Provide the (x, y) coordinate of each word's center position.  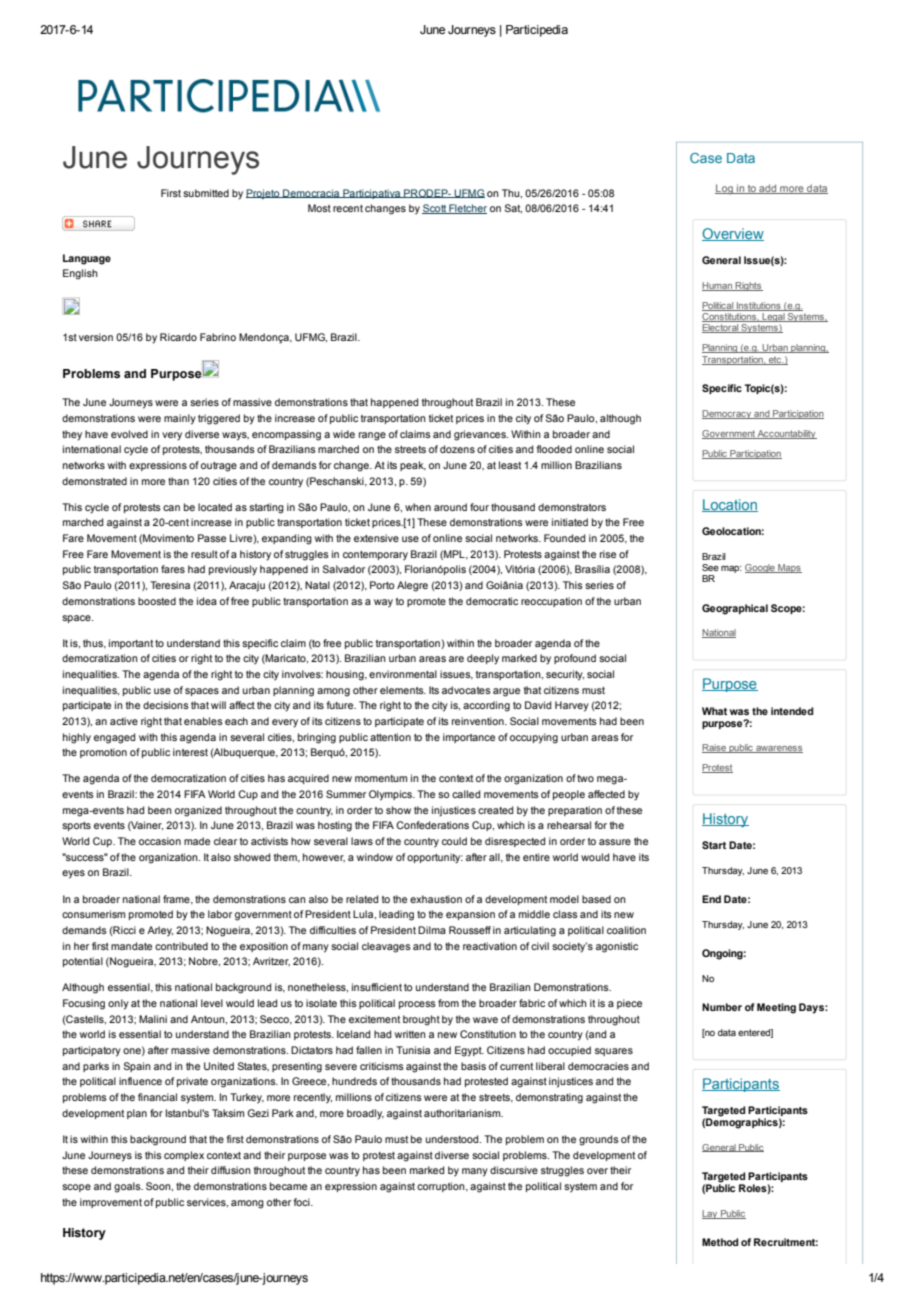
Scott (435, 209)
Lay (711, 1214)
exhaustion (436, 899)
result (204, 554)
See (710, 567)
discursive (514, 1170)
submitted (206, 193)
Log (725, 189)
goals (128, 1187)
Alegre (412, 586)
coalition (626, 930)
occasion (160, 841)
